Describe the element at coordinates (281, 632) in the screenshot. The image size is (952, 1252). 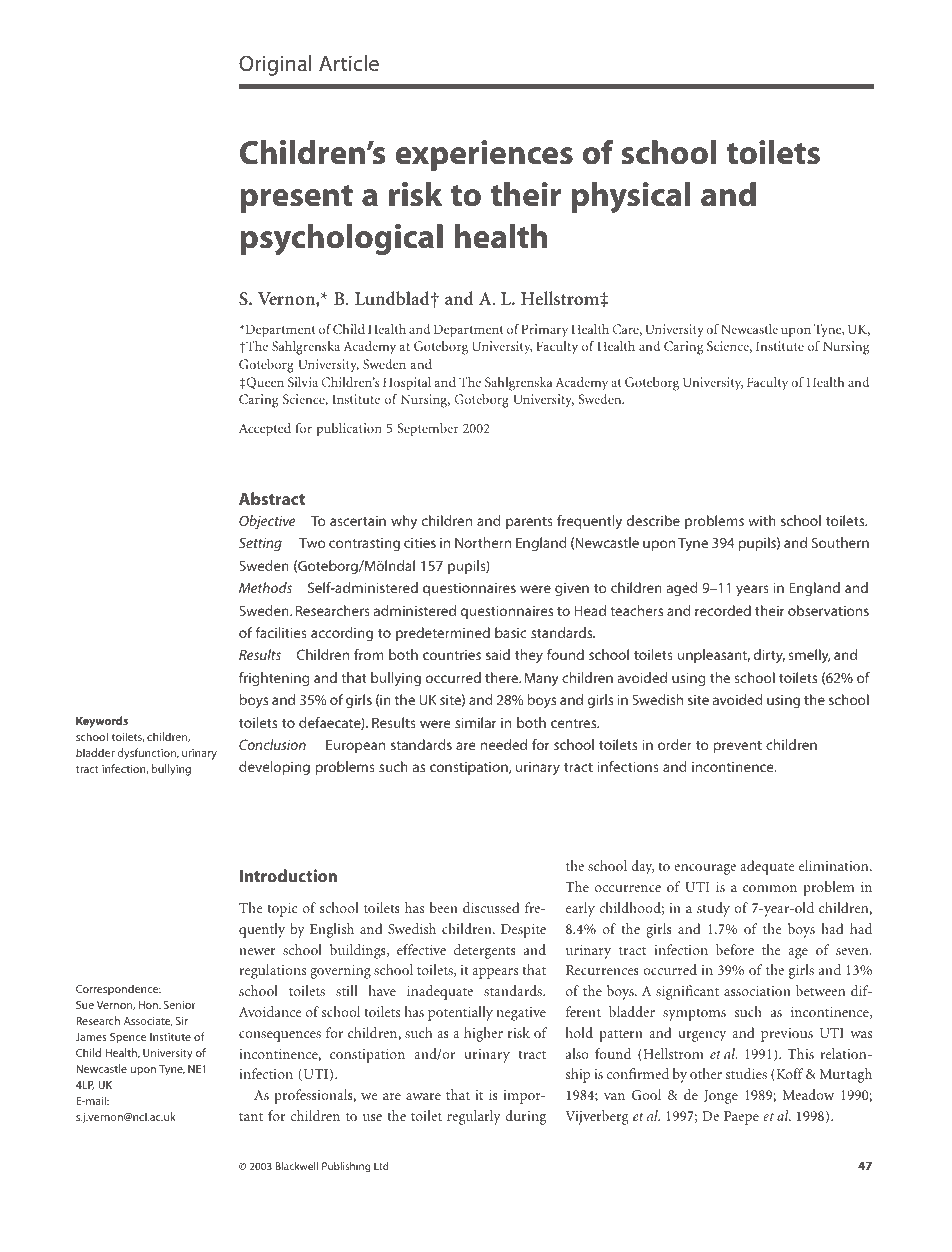
I see `facilities` at that location.
